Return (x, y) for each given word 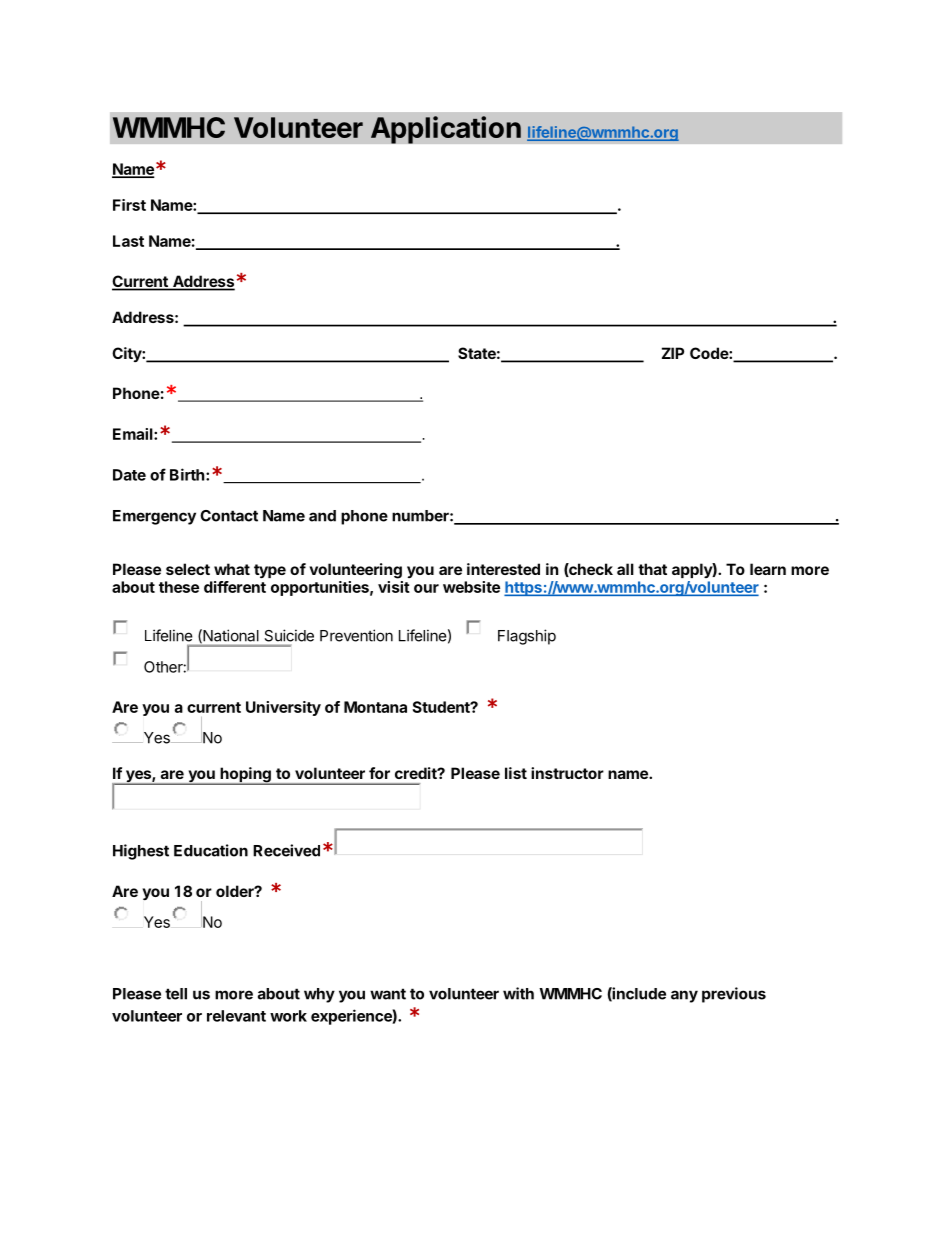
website (471, 587)
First (129, 205)
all (625, 569)
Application (446, 130)
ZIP (673, 353)
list (516, 773)
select (188, 569)
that (652, 569)
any (684, 996)
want (388, 994)
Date (129, 475)
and (322, 516)
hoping (245, 776)
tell (176, 994)
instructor (567, 773)
